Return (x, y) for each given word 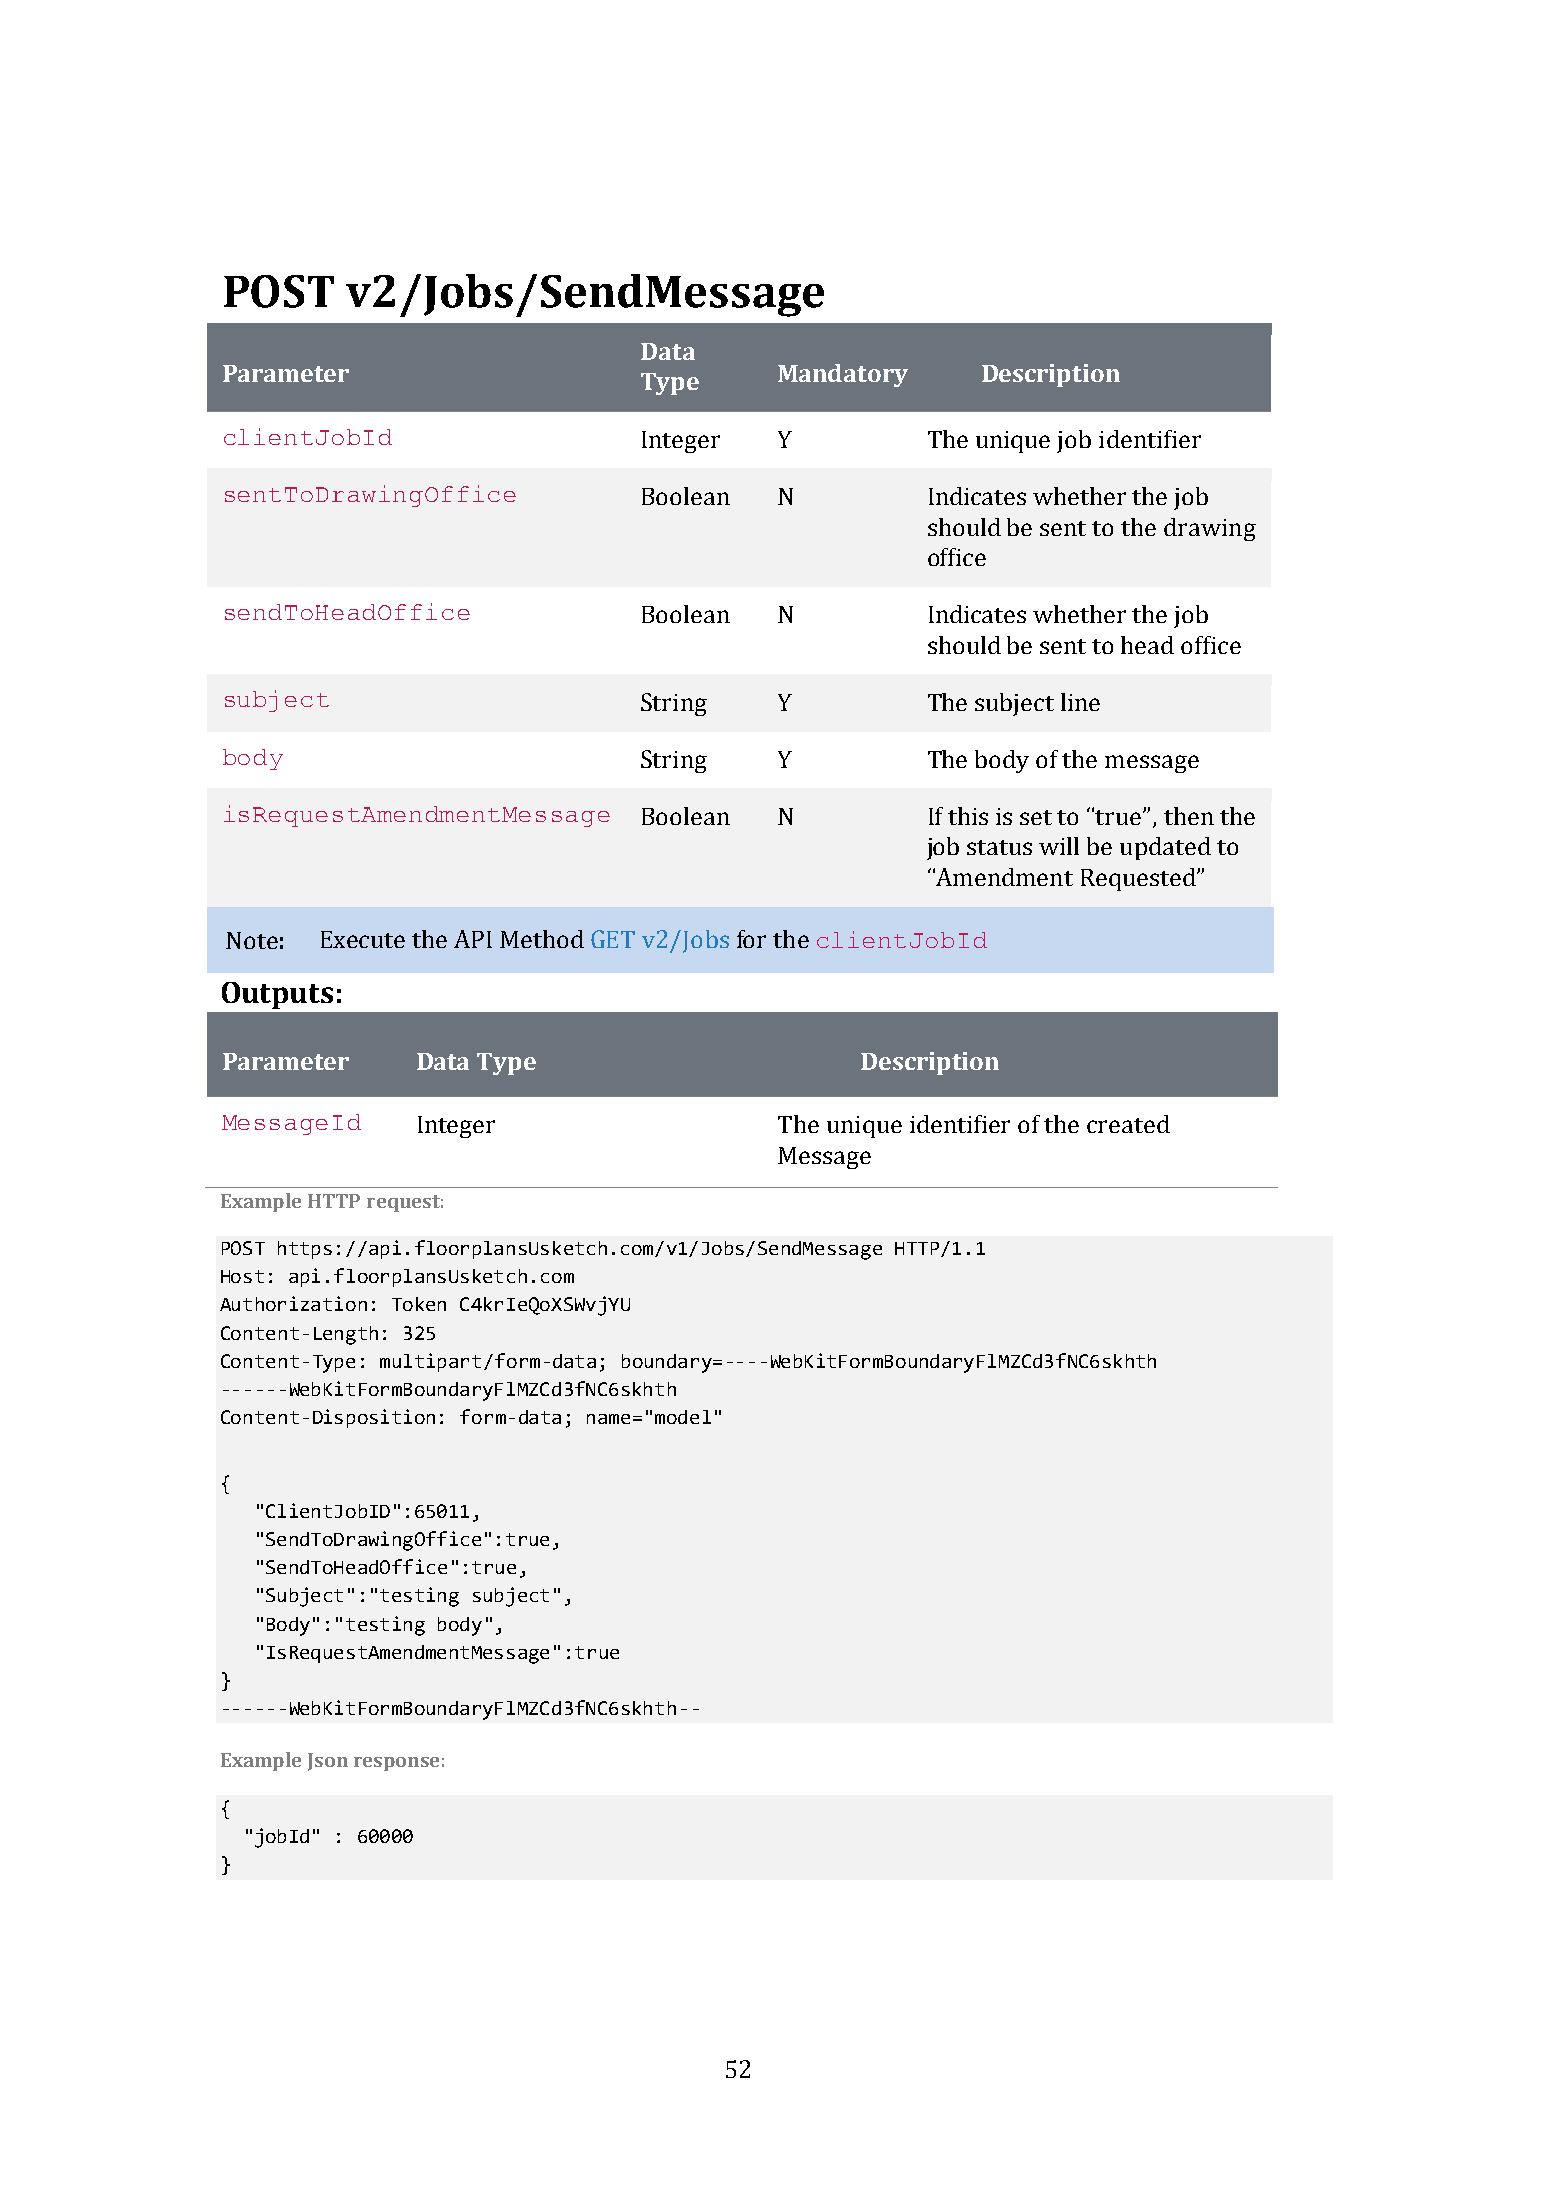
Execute (363, 939)
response (396, 1764)
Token (419, 1304)
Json (328, 1762)
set (1036, 817)
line (1080, 702)
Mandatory (843, 375)
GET (613, 939)
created (1128, 1124)
